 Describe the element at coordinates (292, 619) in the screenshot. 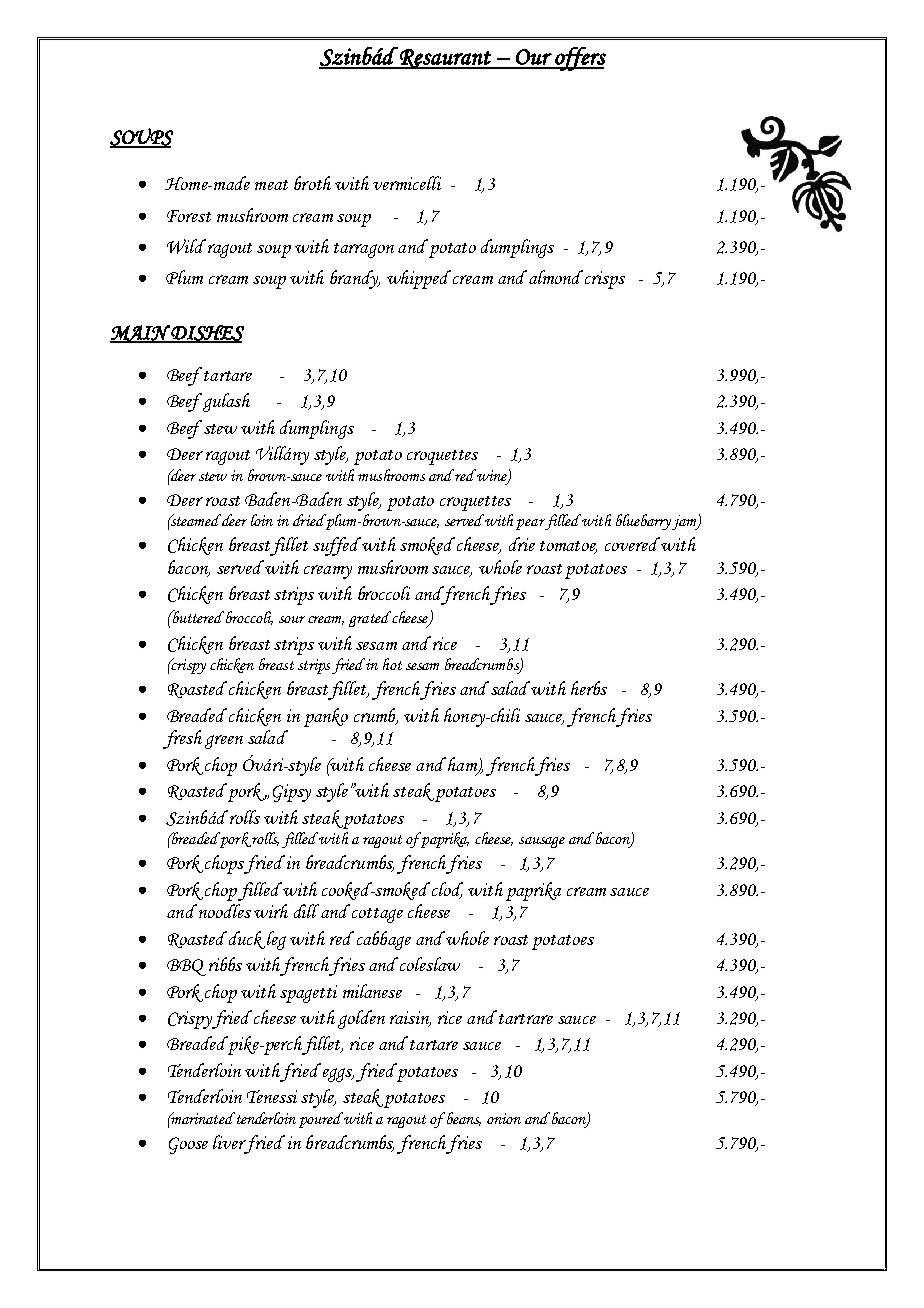

I see `sour` at that location.
